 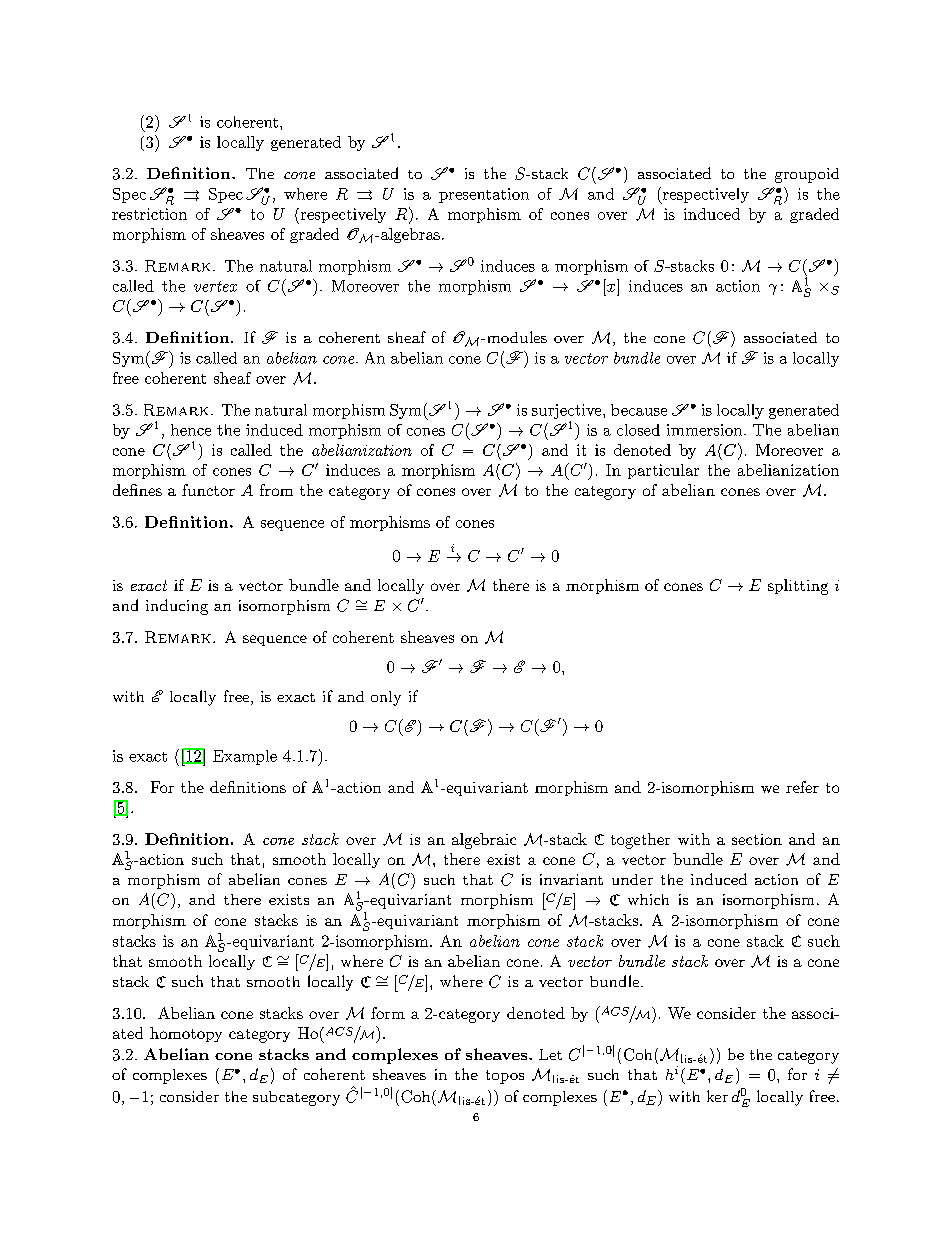 I want to click on form, so click(x=388, y=1013).
